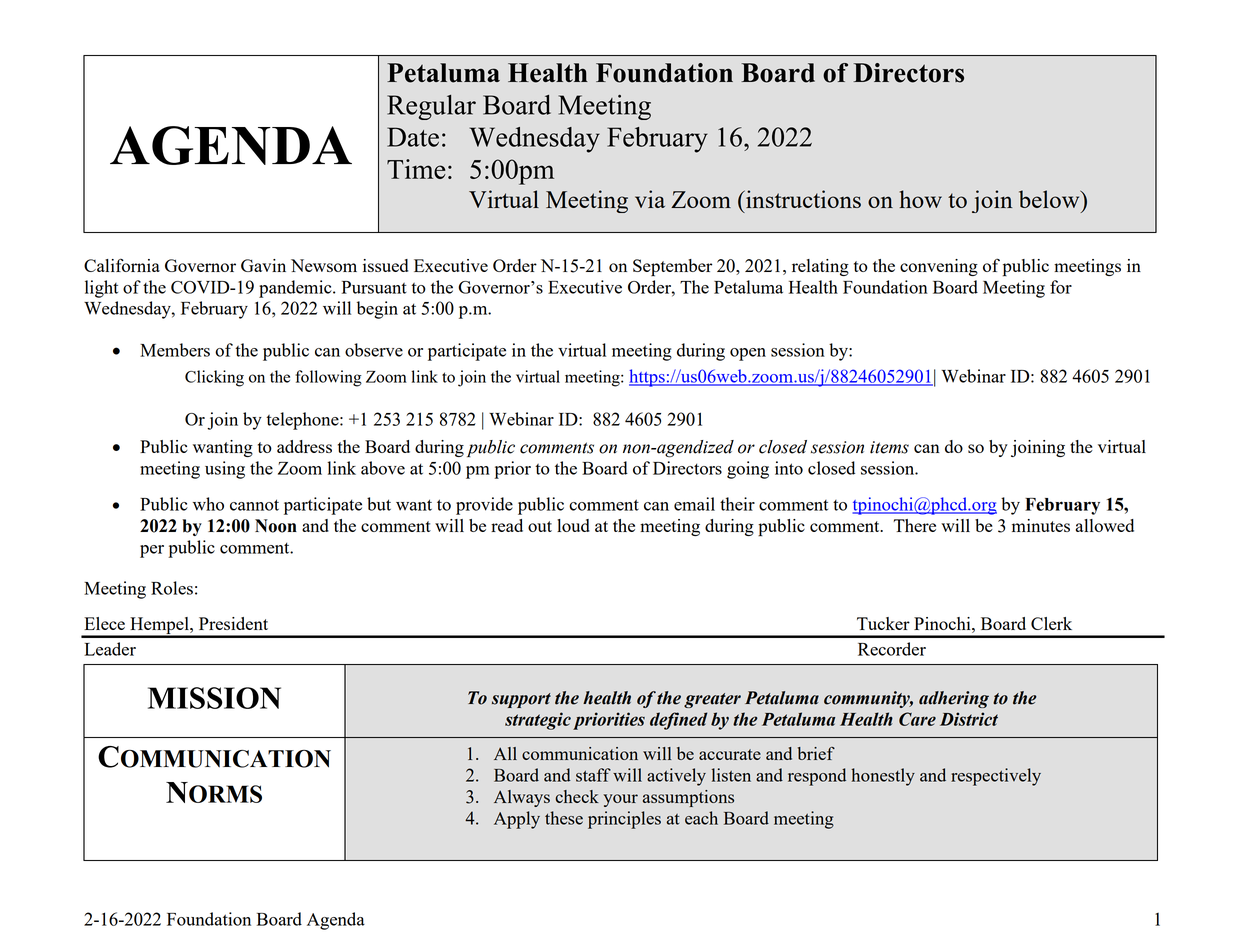 The height and width of the image is (952, 1233). I want to click on MISSION, so click(214, 698).
